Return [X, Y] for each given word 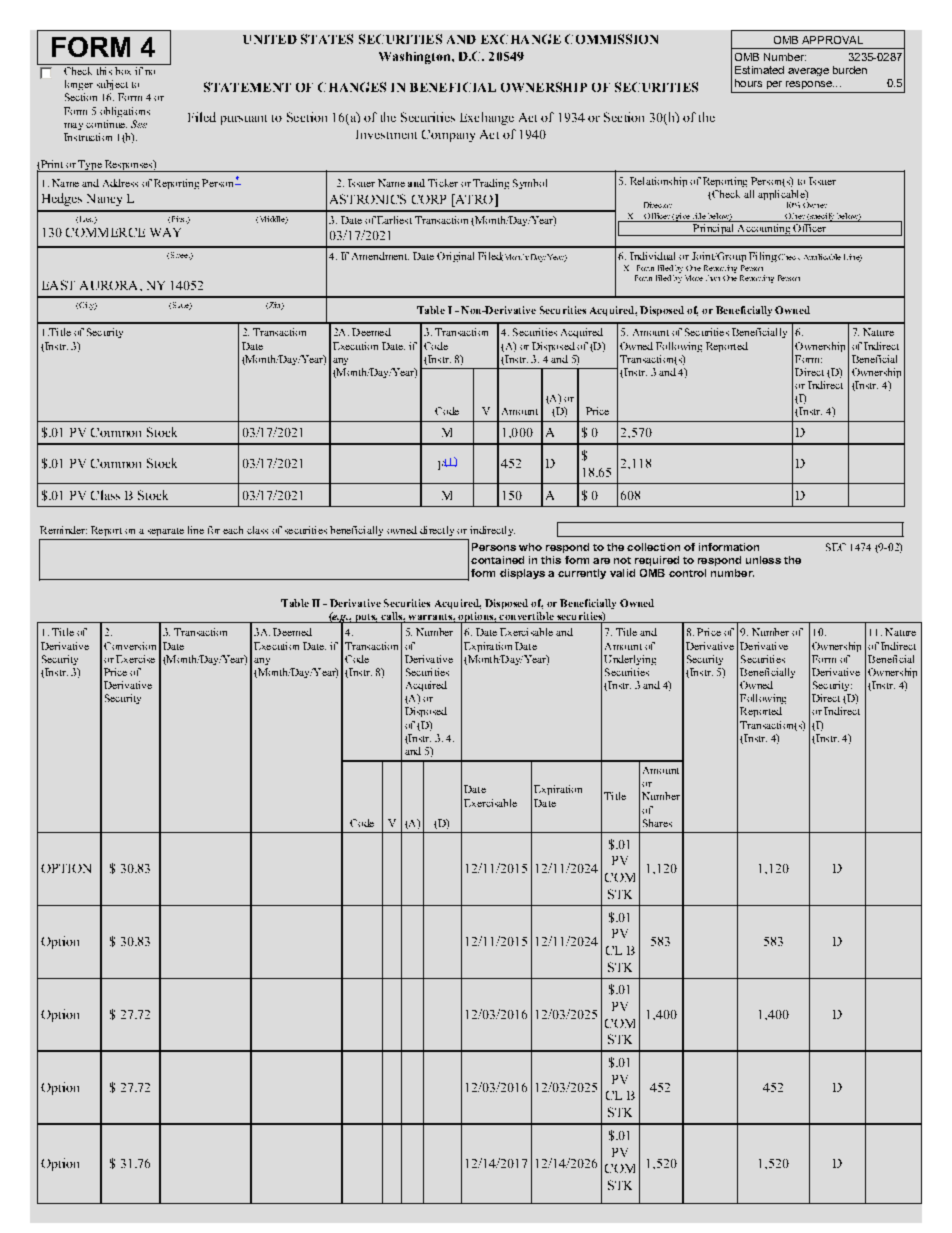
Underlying [630, 660]
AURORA [110, 285]
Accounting [763, 230]
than [713, 278]
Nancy [104, 200]
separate [166, 532]
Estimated [759, 70]
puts [365, 618]
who [530, 547]
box [123, 71]
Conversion [130, 646]
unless [763, 560]
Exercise [135, 659]
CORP [429, 199]
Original [455, 257]
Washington [416, 58]
